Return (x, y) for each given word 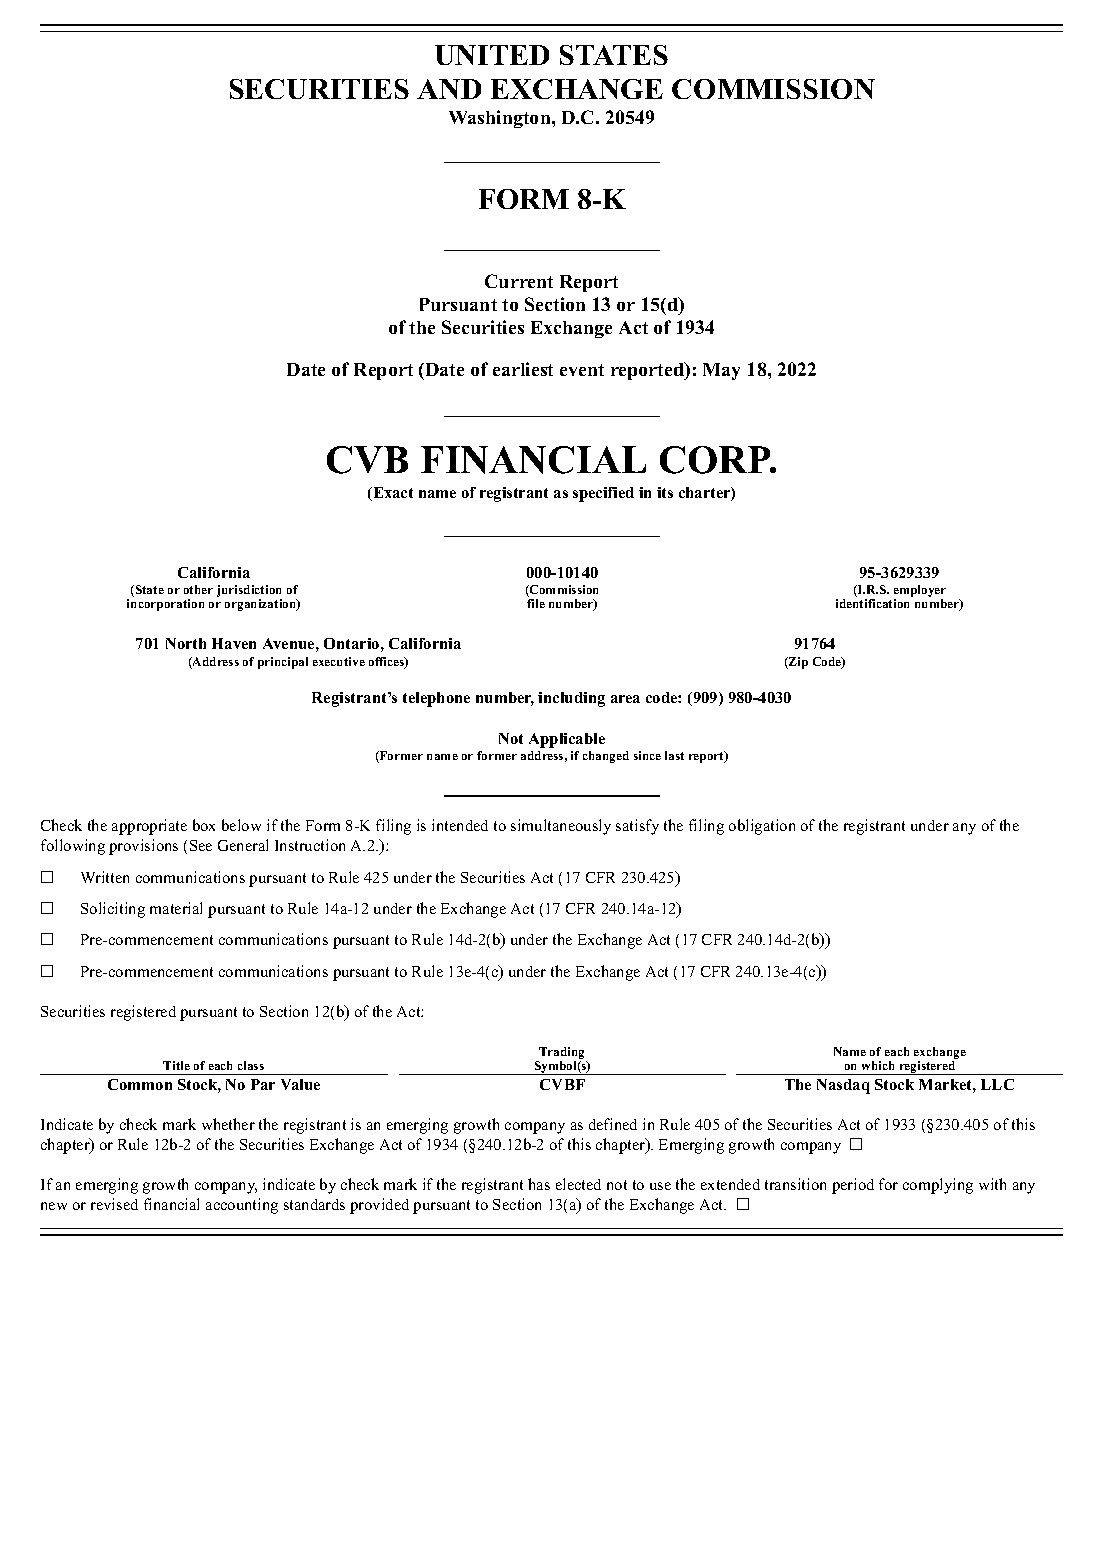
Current (519, 281)
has (539, 1184)
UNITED (492, 55)
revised (114, 1204)
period (853, 1186)
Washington (501, 119)
